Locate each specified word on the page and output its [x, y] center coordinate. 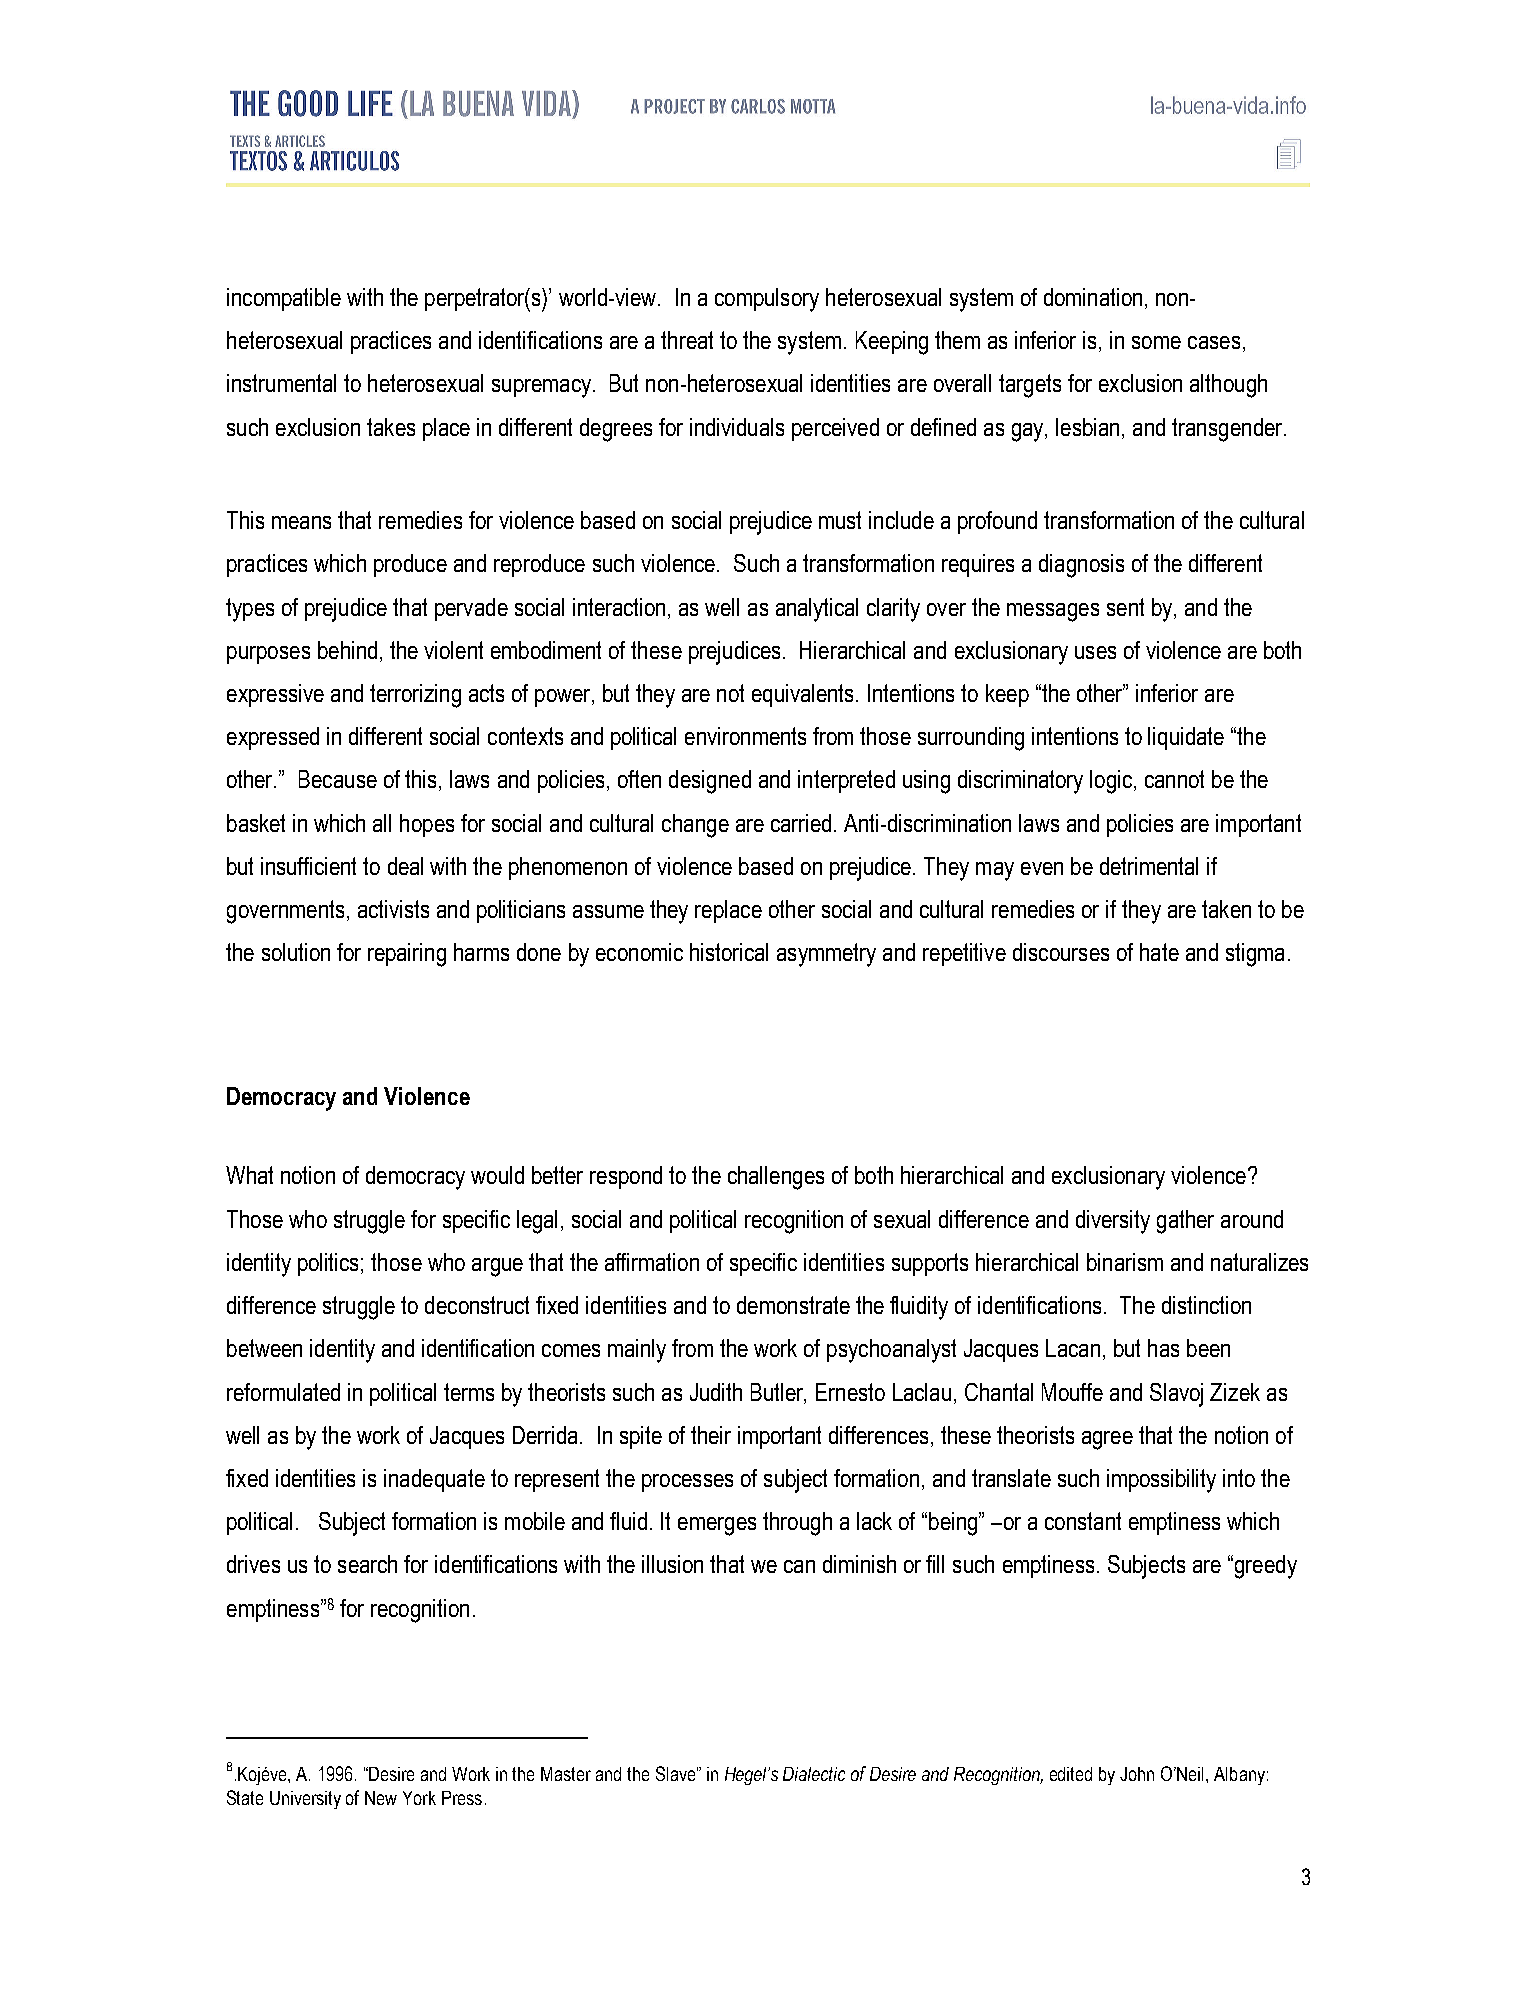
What [249, 1175]
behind [347, 650]
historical [729, 952]
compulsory [767, 300]
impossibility [1161, 1481]
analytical [817, 610]
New [381, 1798]
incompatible [284, 299]
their [711, 1435]
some [1156, 342]
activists [393, 909]
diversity [1113, 1222]
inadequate [434, 1480]
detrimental [1149, 866]
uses [1095, 652]
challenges [776, 1178]
